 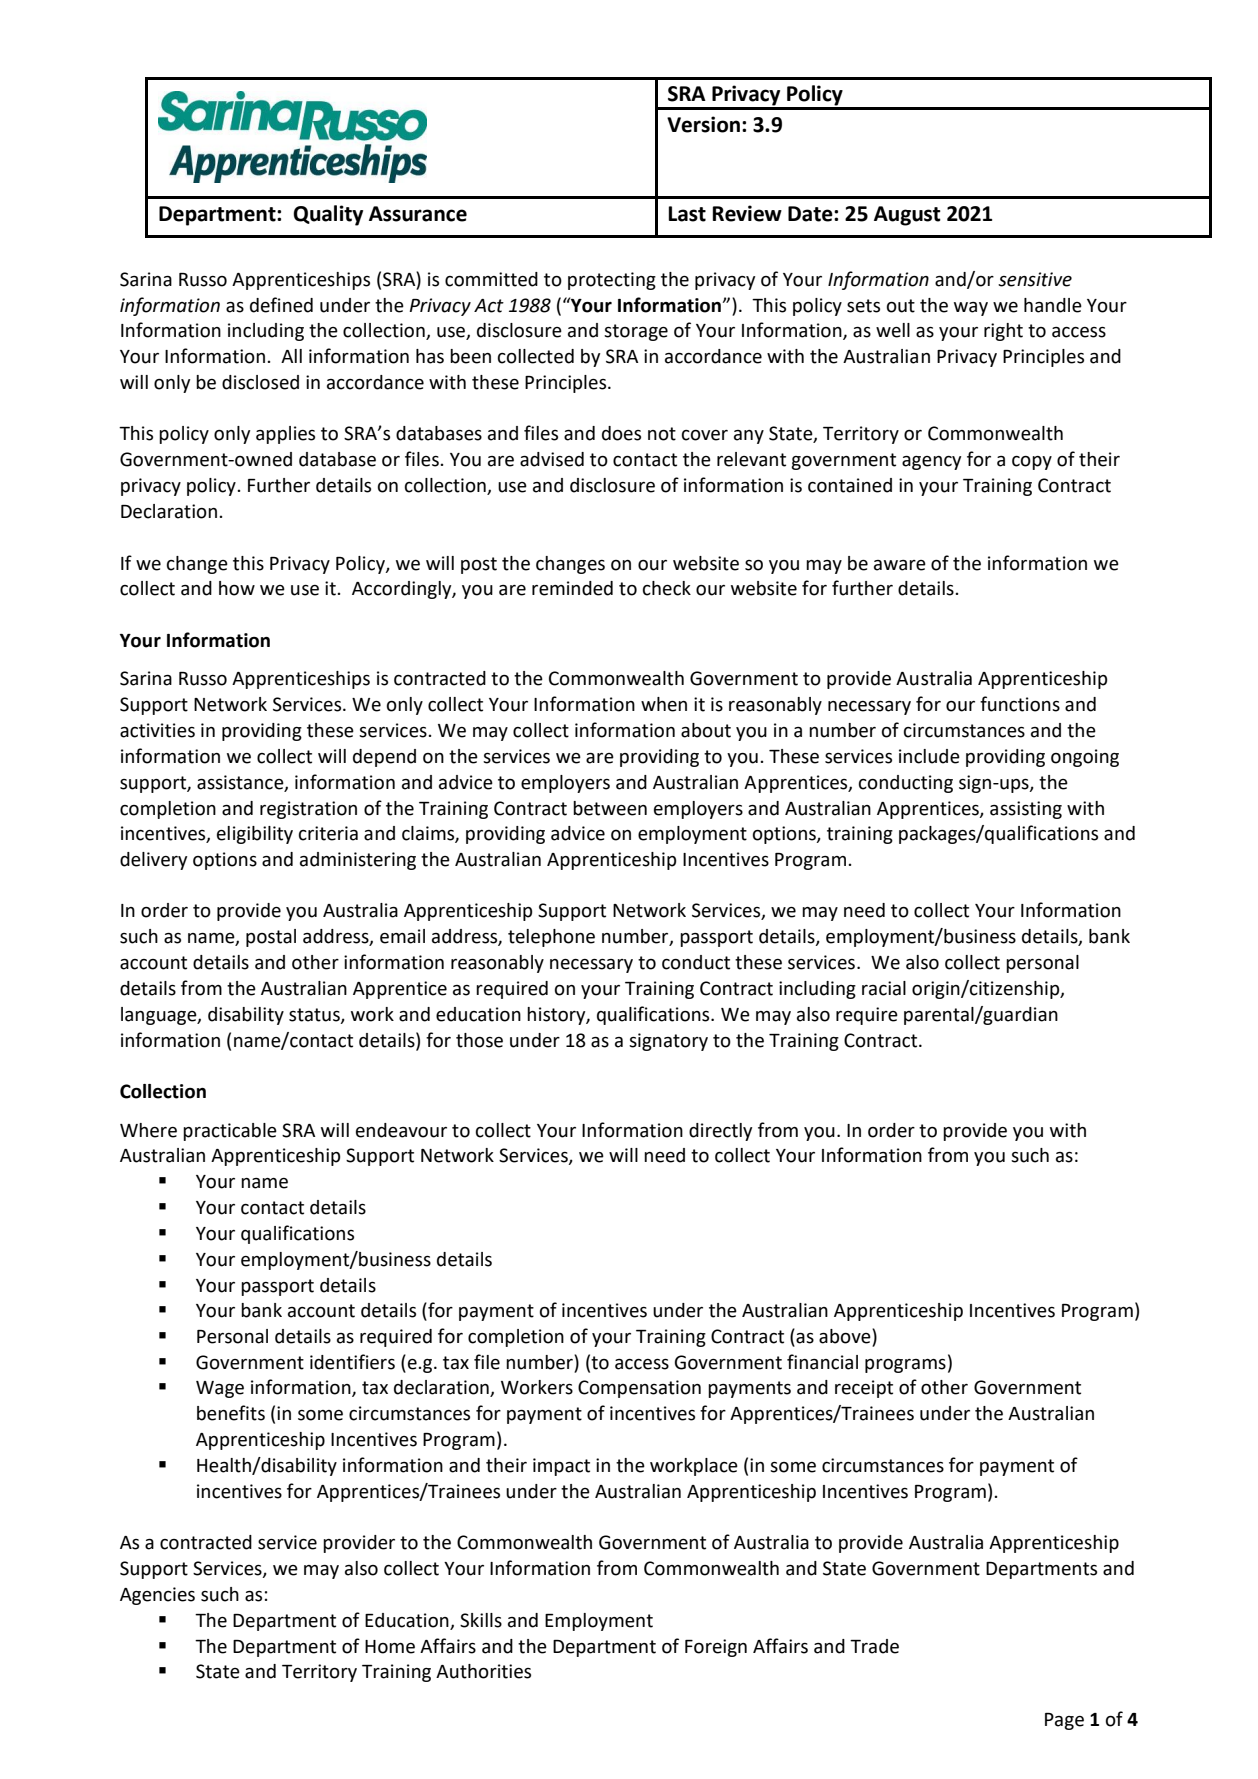 I want to click on above, so click(x=846, y=1337).
